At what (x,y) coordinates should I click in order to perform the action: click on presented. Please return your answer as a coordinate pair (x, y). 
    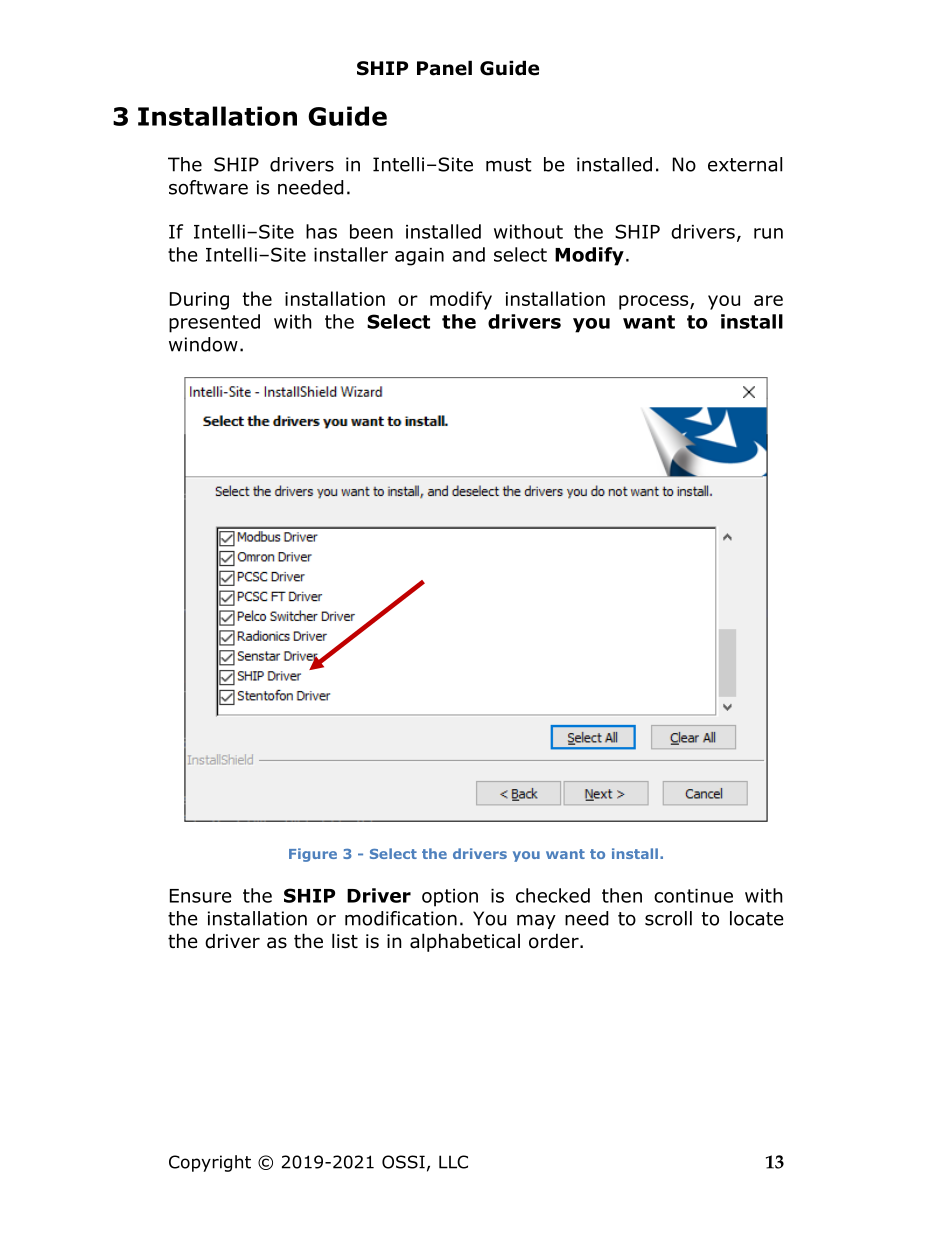
    Looking at the image, I should click on (214, 323).
